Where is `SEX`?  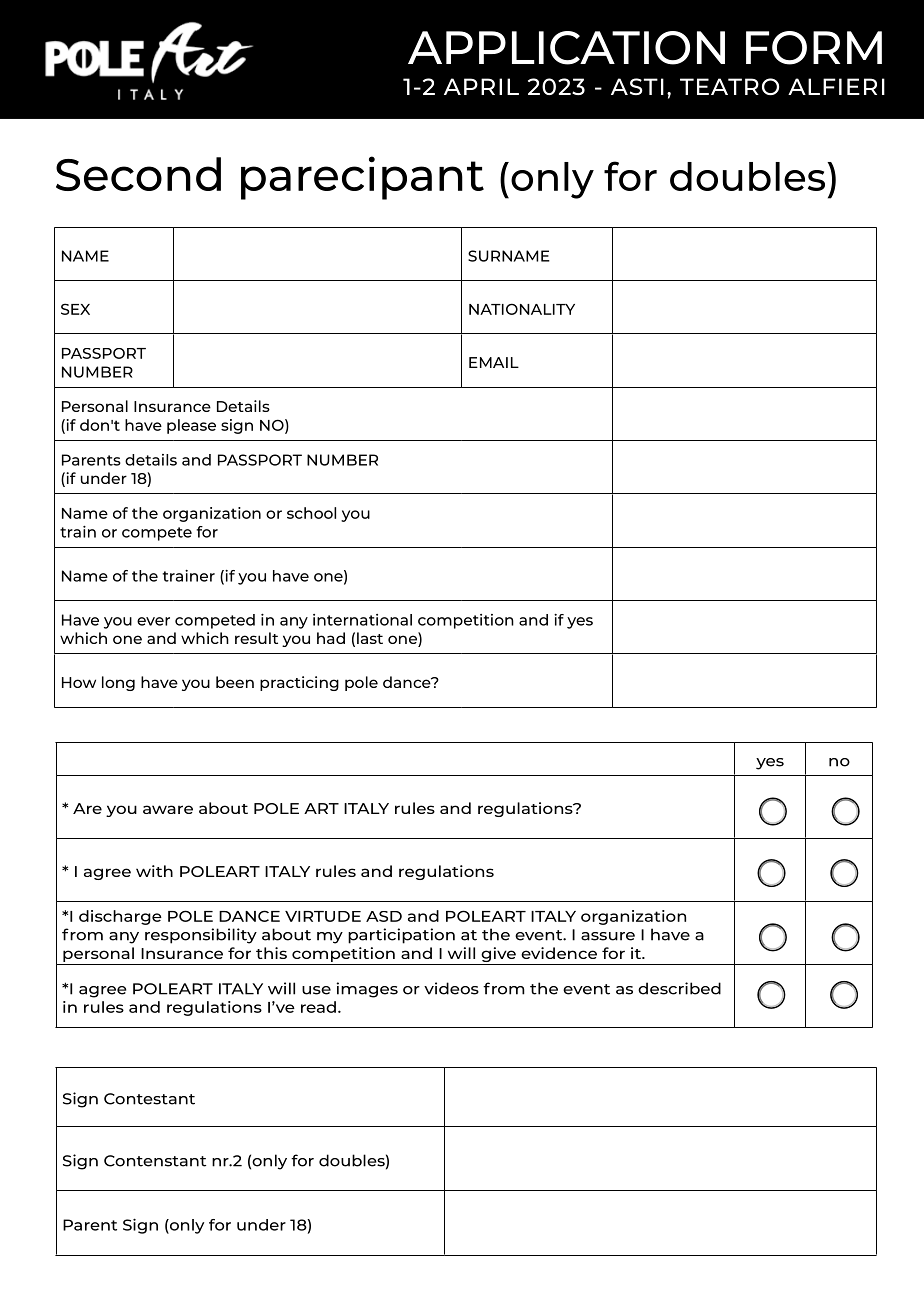
SEX is located at coordinates (75, 309).
